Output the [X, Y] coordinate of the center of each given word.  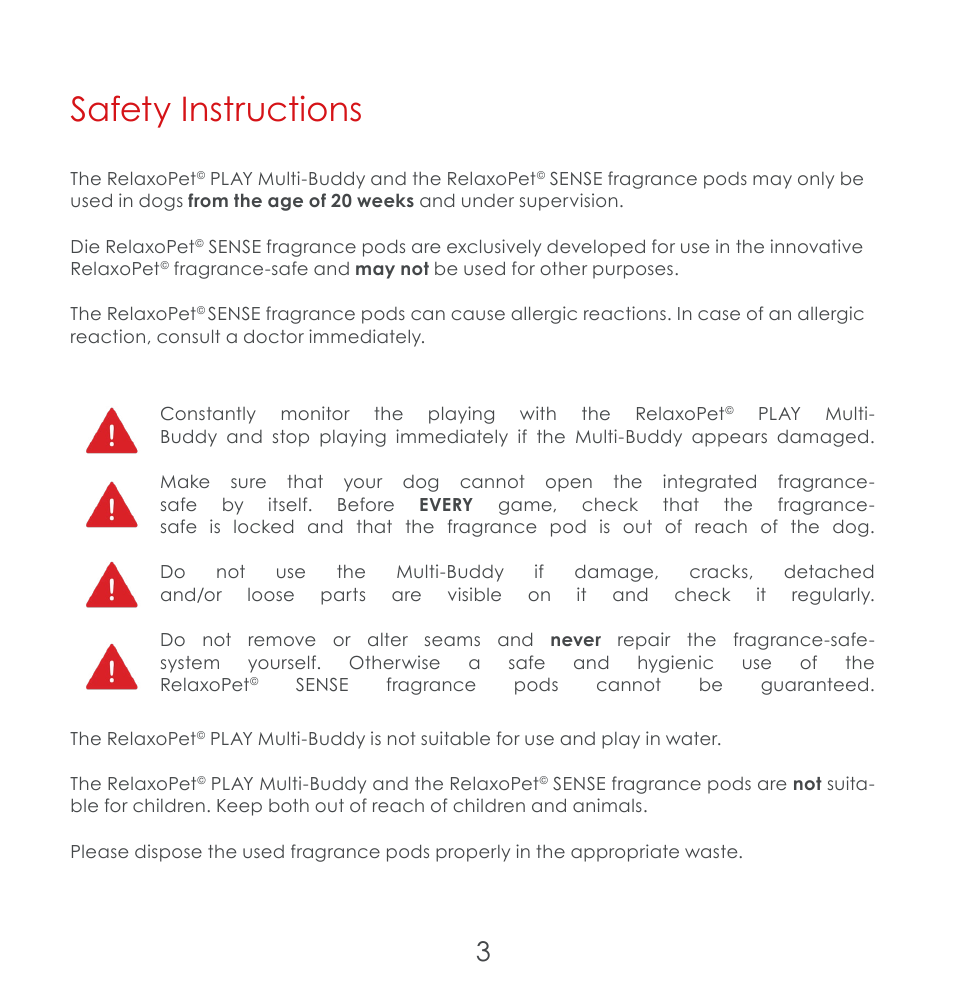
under [488, 200]
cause [478, 315]
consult [188, 336]
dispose [168, 853]
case [719, 315]
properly [473, 853]
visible [474, 594]
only [816, 180]
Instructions [272, 108]
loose [271, 594]
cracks [719, 571]
